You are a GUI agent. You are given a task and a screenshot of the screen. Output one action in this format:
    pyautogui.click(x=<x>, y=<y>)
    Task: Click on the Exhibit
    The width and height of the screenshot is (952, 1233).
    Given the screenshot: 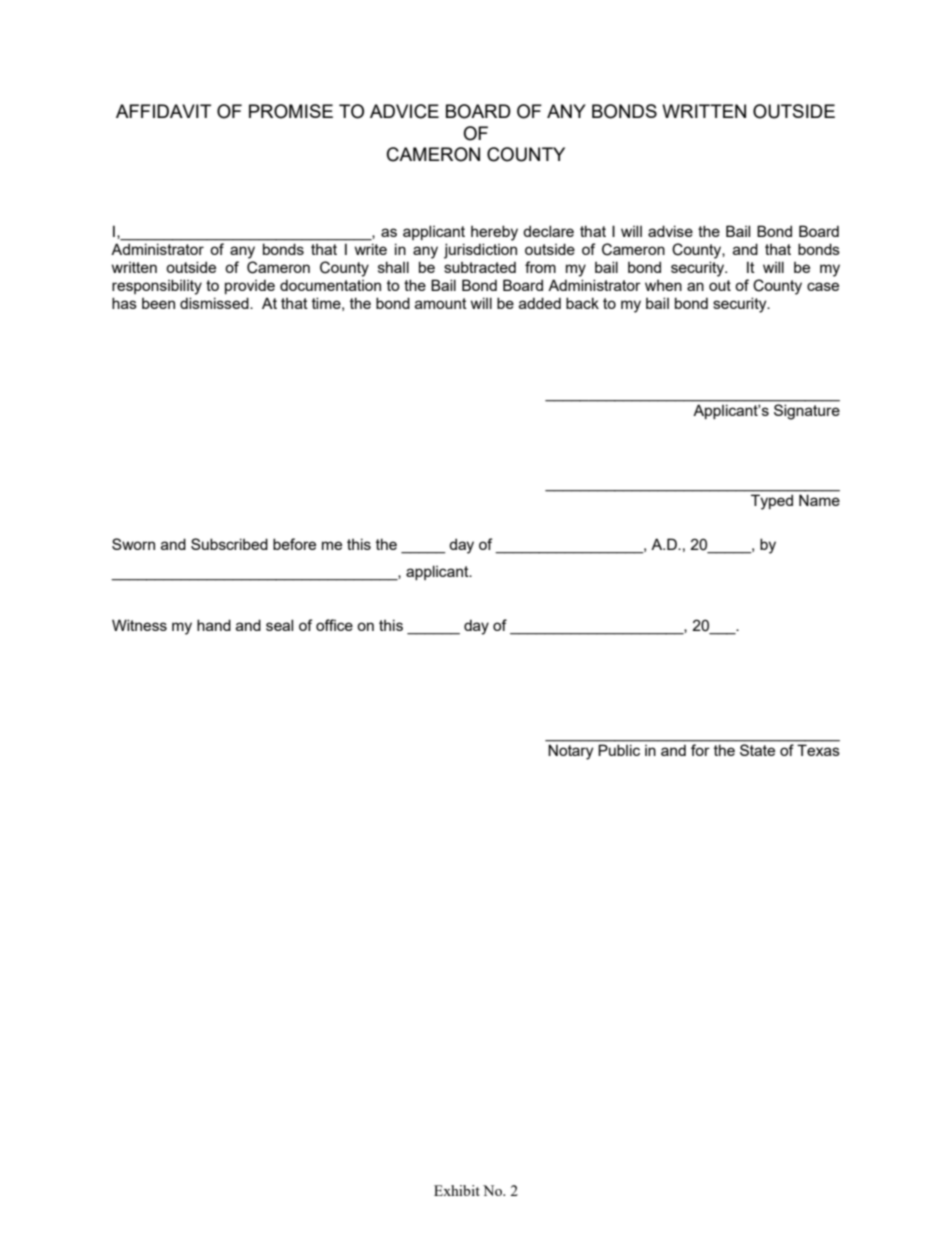 What is the action you would take?
    pyautogui.click(x=457, y=1190)
